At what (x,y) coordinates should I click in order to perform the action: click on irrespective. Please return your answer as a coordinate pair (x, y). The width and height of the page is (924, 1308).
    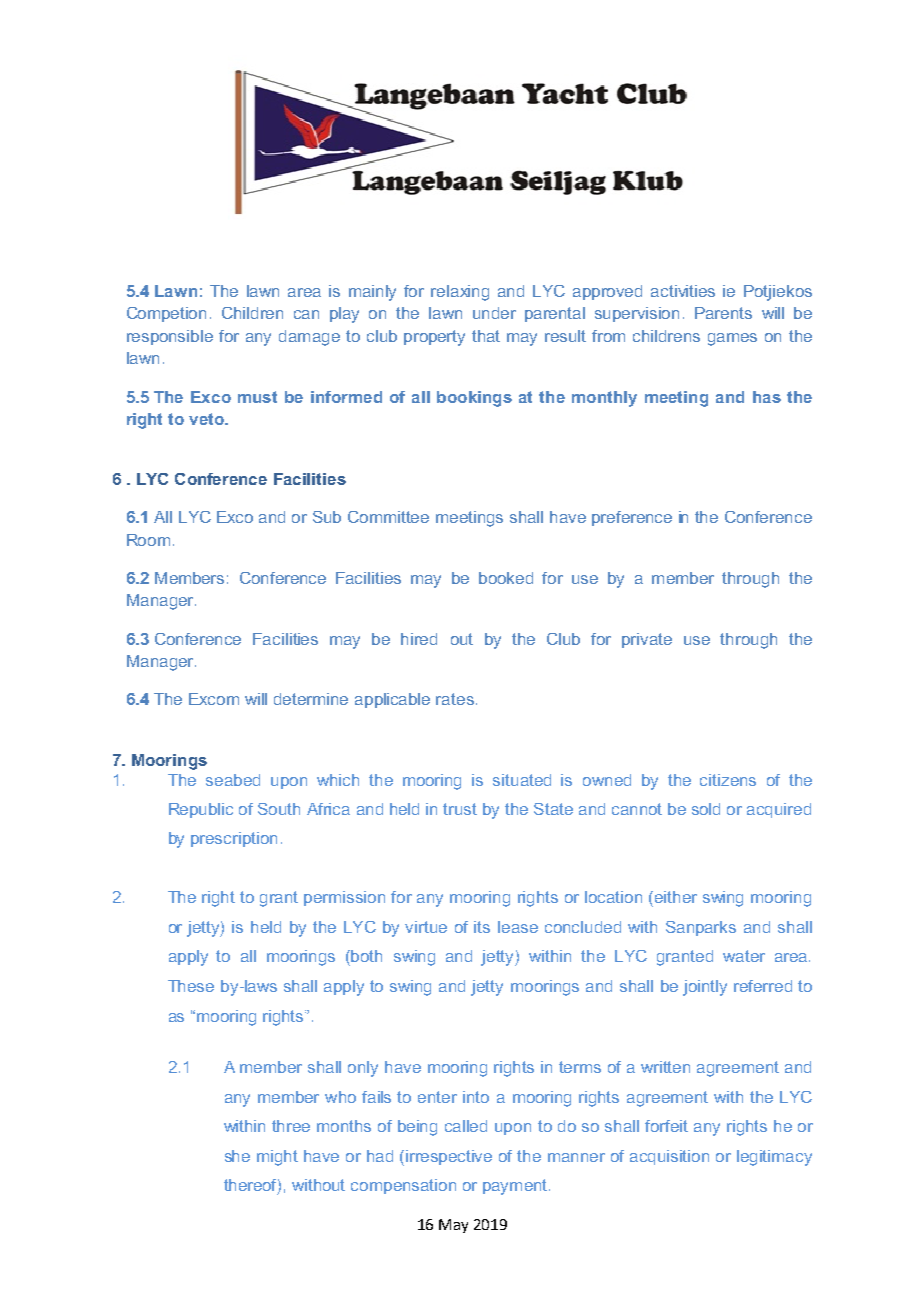
    Looking at the image, I should click on (449, 1157).
